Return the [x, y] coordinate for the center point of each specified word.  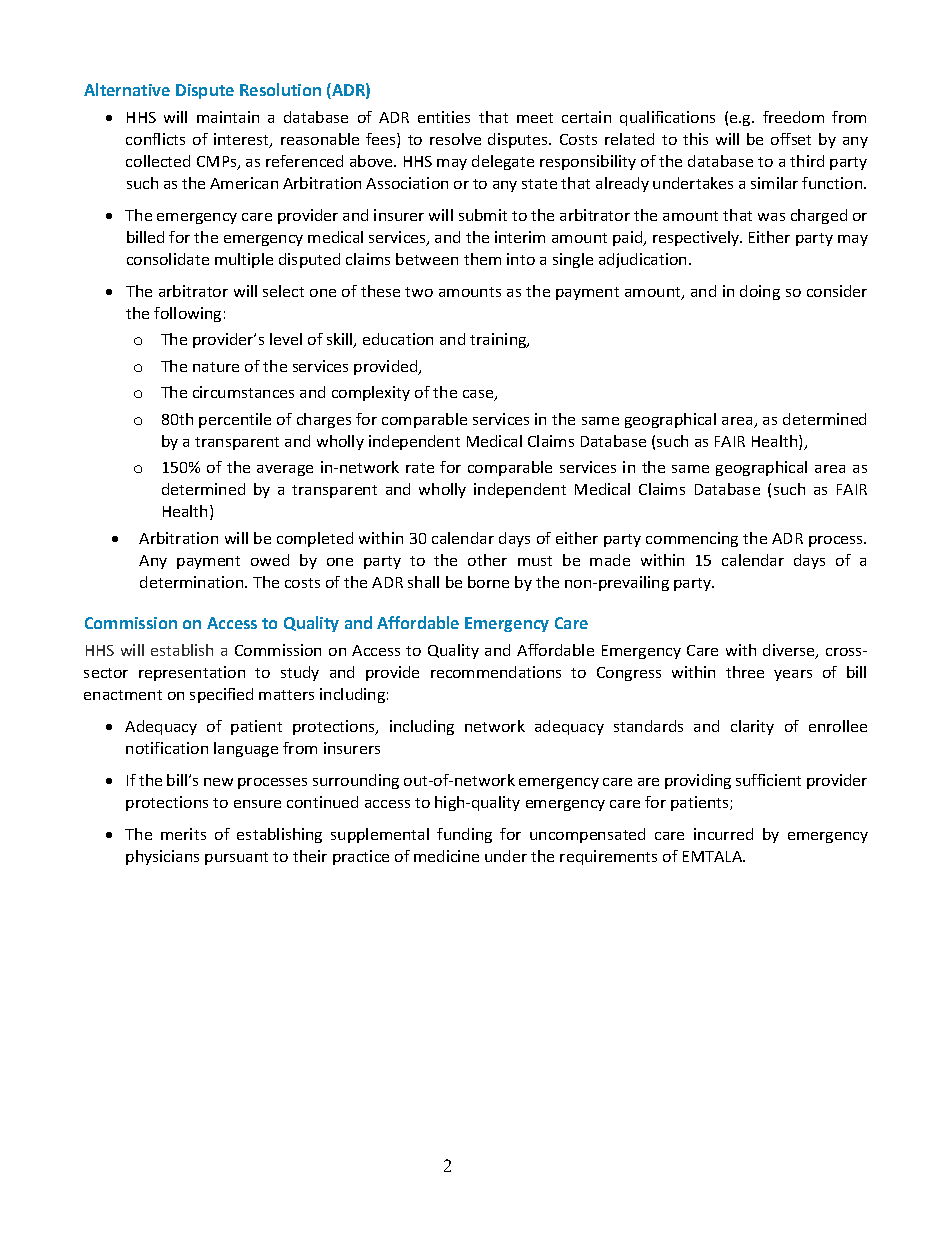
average [285, 470]
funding [464, 835]
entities [444, 117]
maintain [228, 117]
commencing [692, 539]
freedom [793, 117]
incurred [723, 834]
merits [183, 834]
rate [420, 468]
